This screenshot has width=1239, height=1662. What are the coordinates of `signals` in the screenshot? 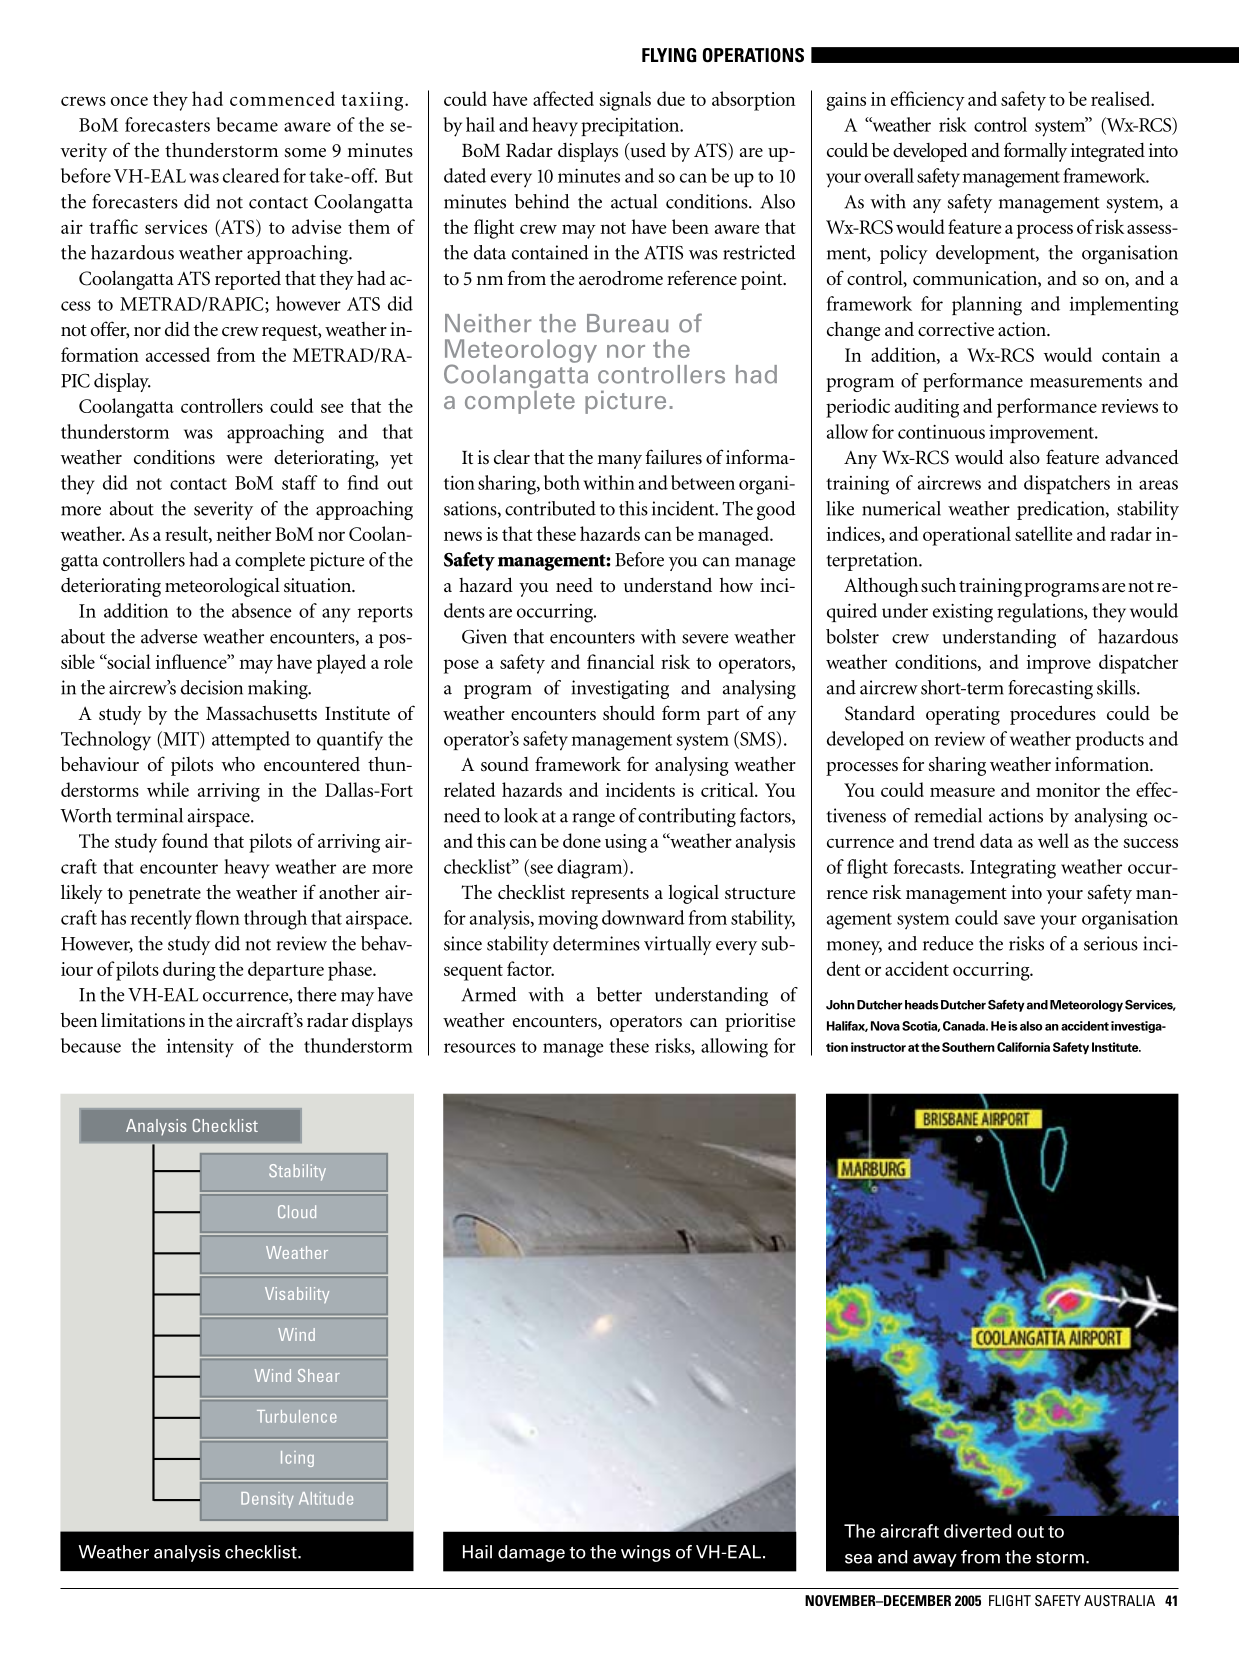 It's located at (625, 101).
